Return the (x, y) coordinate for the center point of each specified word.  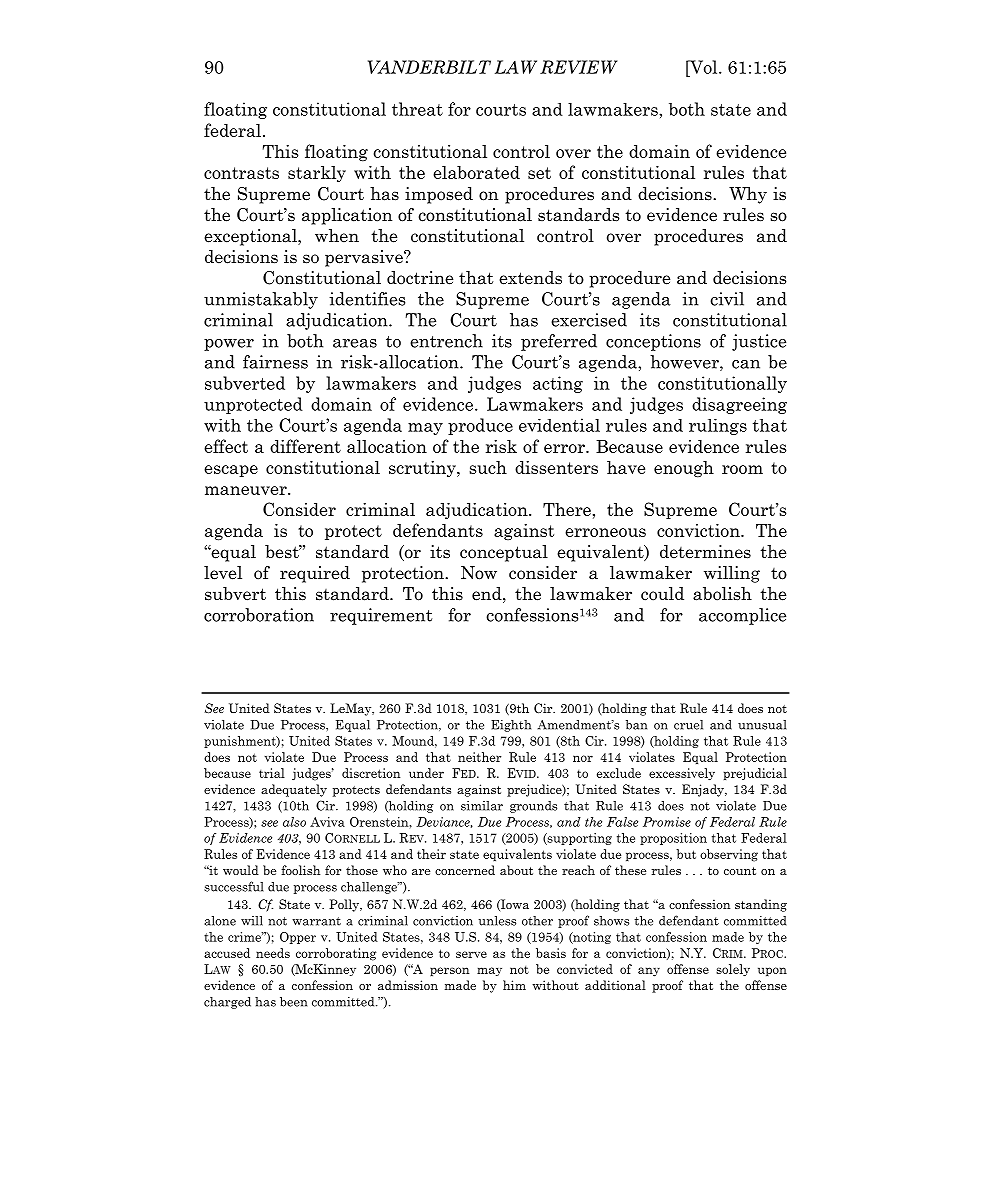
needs (273, 953)
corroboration (259, 615)
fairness (275, 362)
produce (480, 426)
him (514, 985)
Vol (704, 67)
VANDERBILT (429, 67)
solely (733, 970)
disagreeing (739, 405)
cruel (688, 725)
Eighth (511, 726)
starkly (317, 174)
